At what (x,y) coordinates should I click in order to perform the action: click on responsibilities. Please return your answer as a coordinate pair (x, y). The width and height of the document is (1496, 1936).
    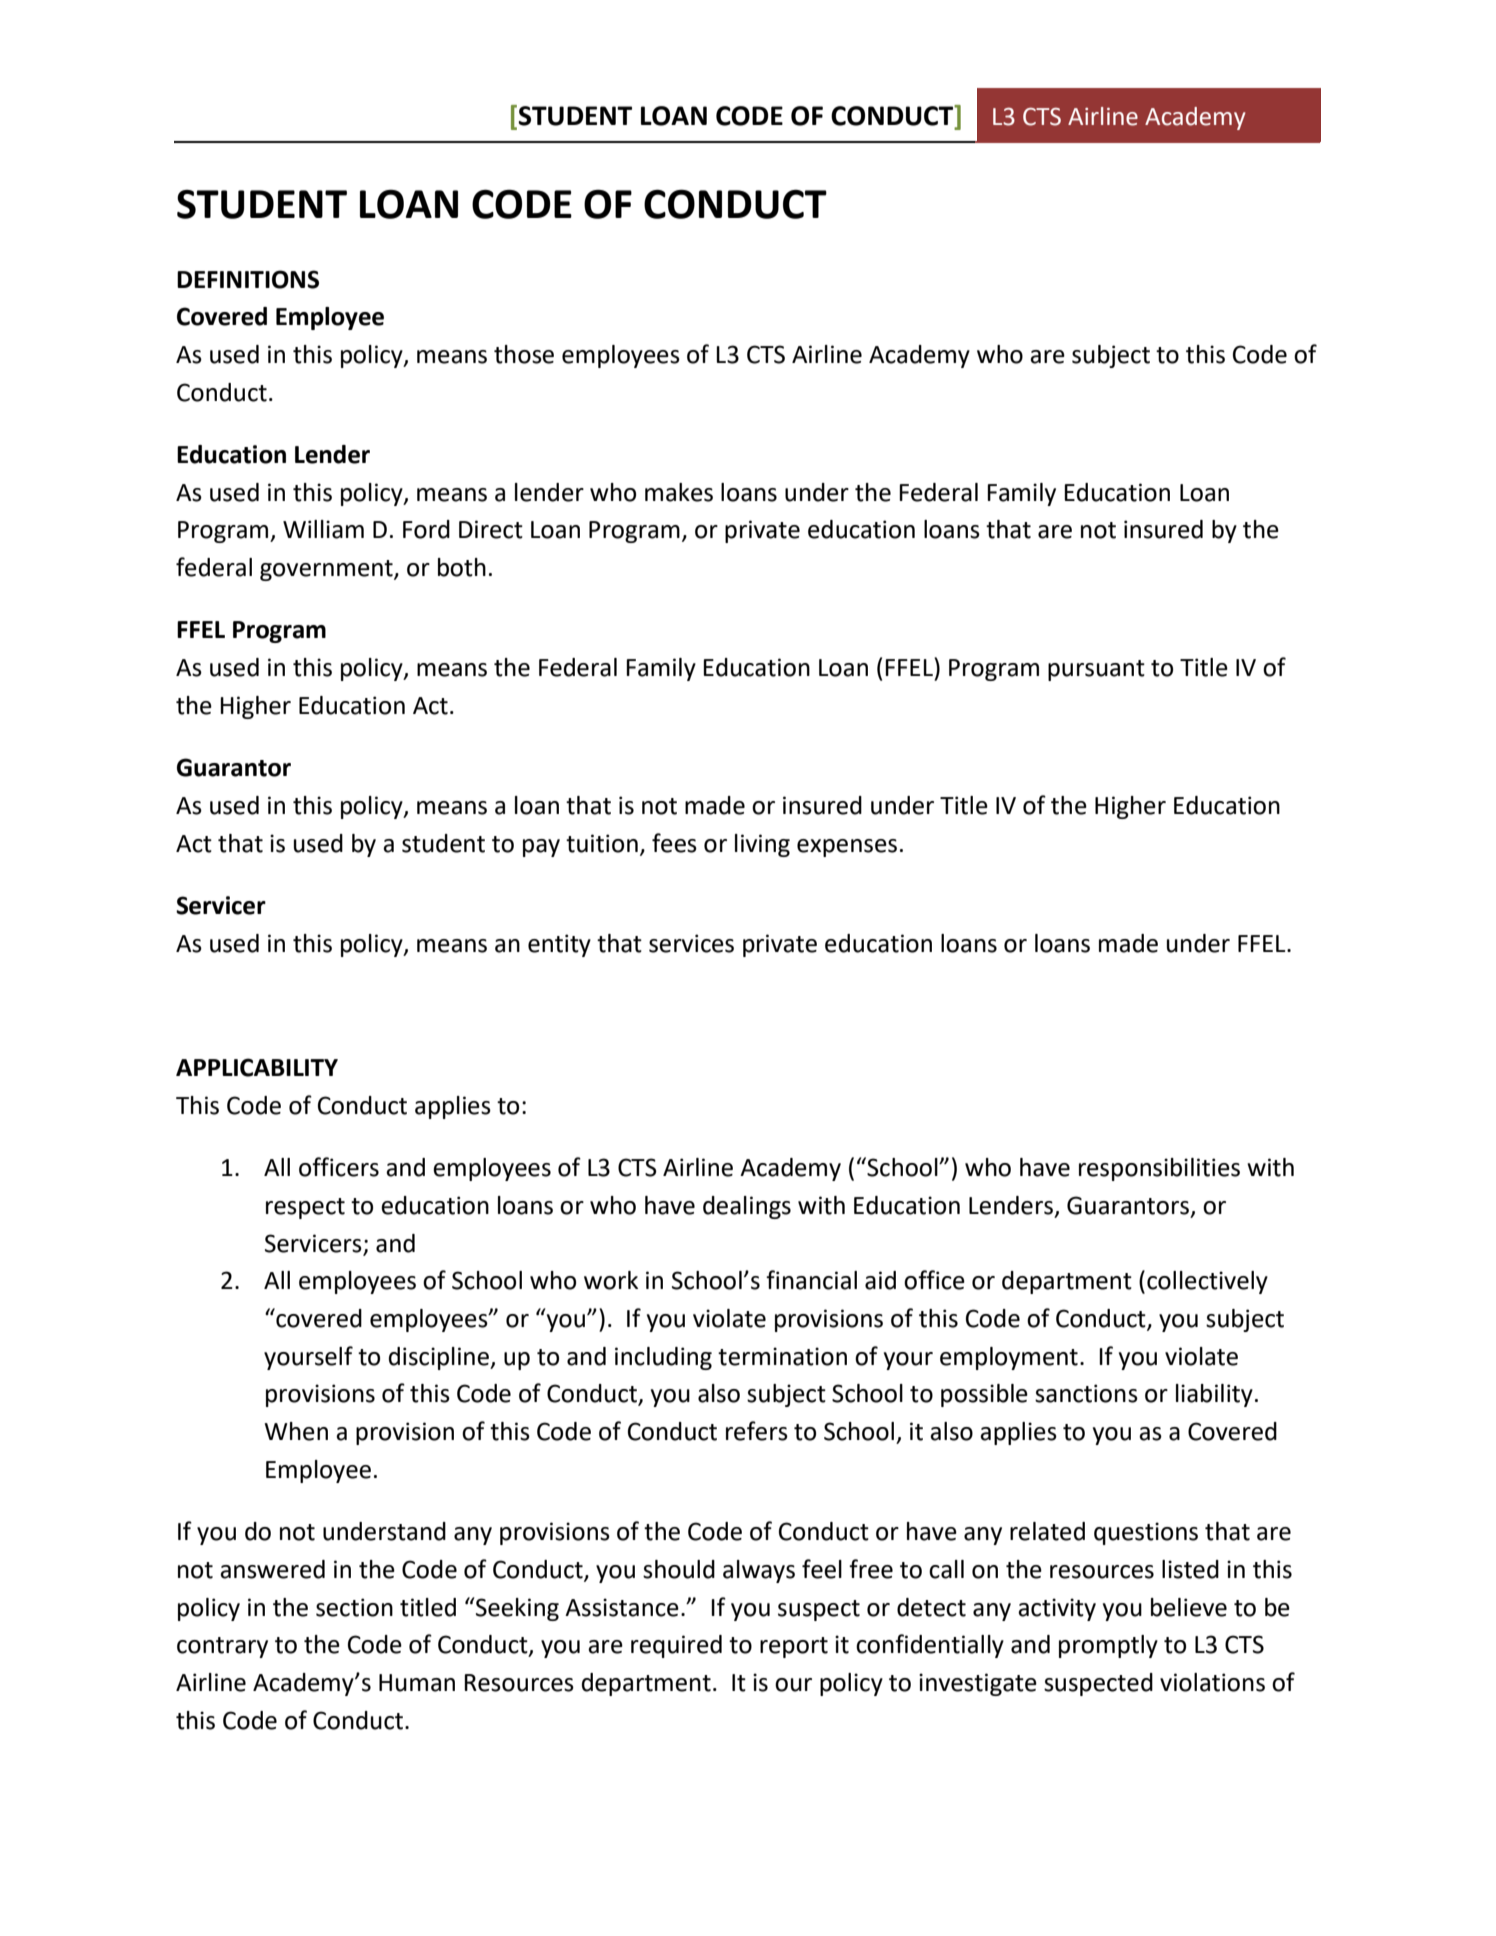
    Looking at the image, I should click on (1159, 1169).
